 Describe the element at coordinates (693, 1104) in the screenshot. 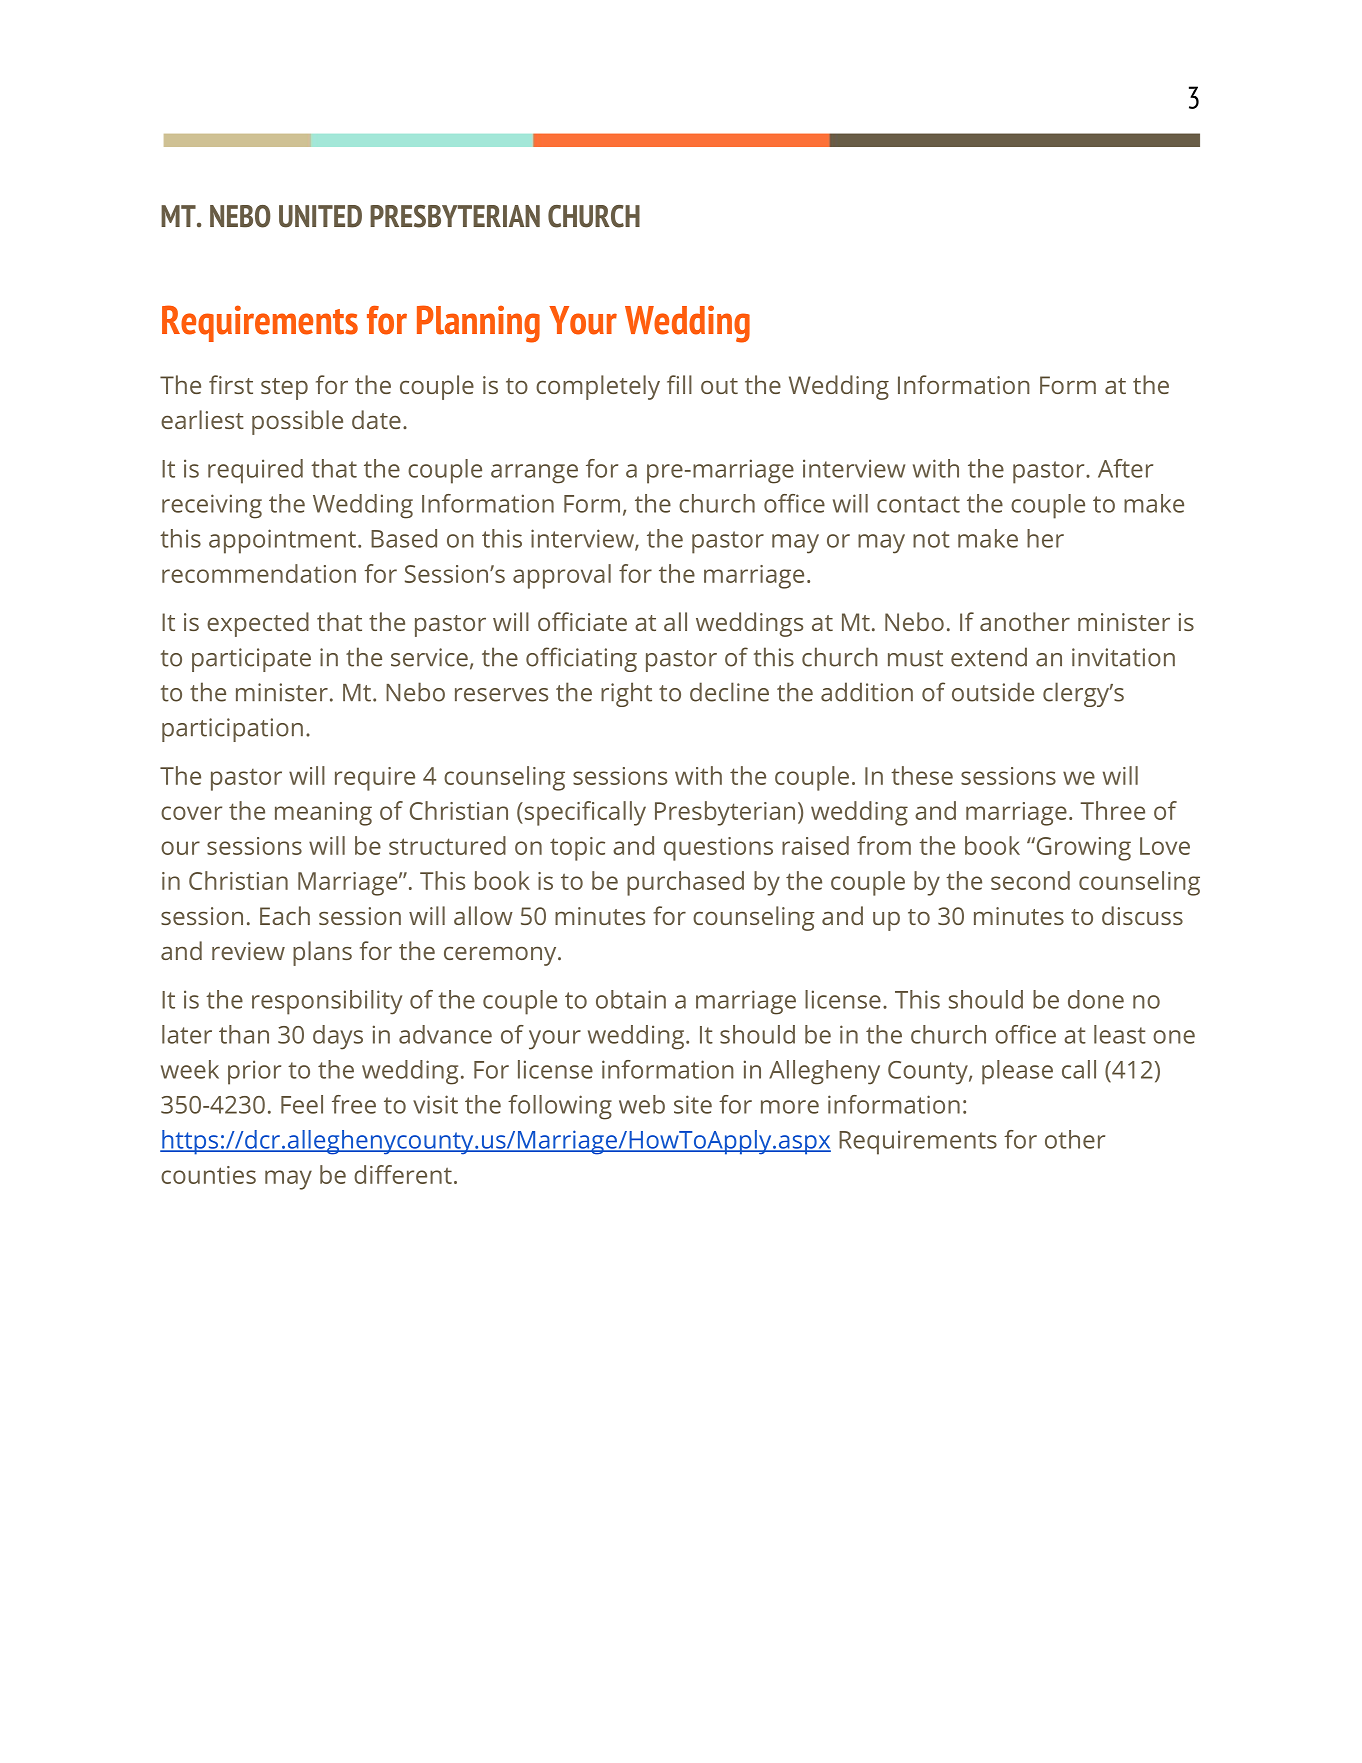

I see `site` at that location.
